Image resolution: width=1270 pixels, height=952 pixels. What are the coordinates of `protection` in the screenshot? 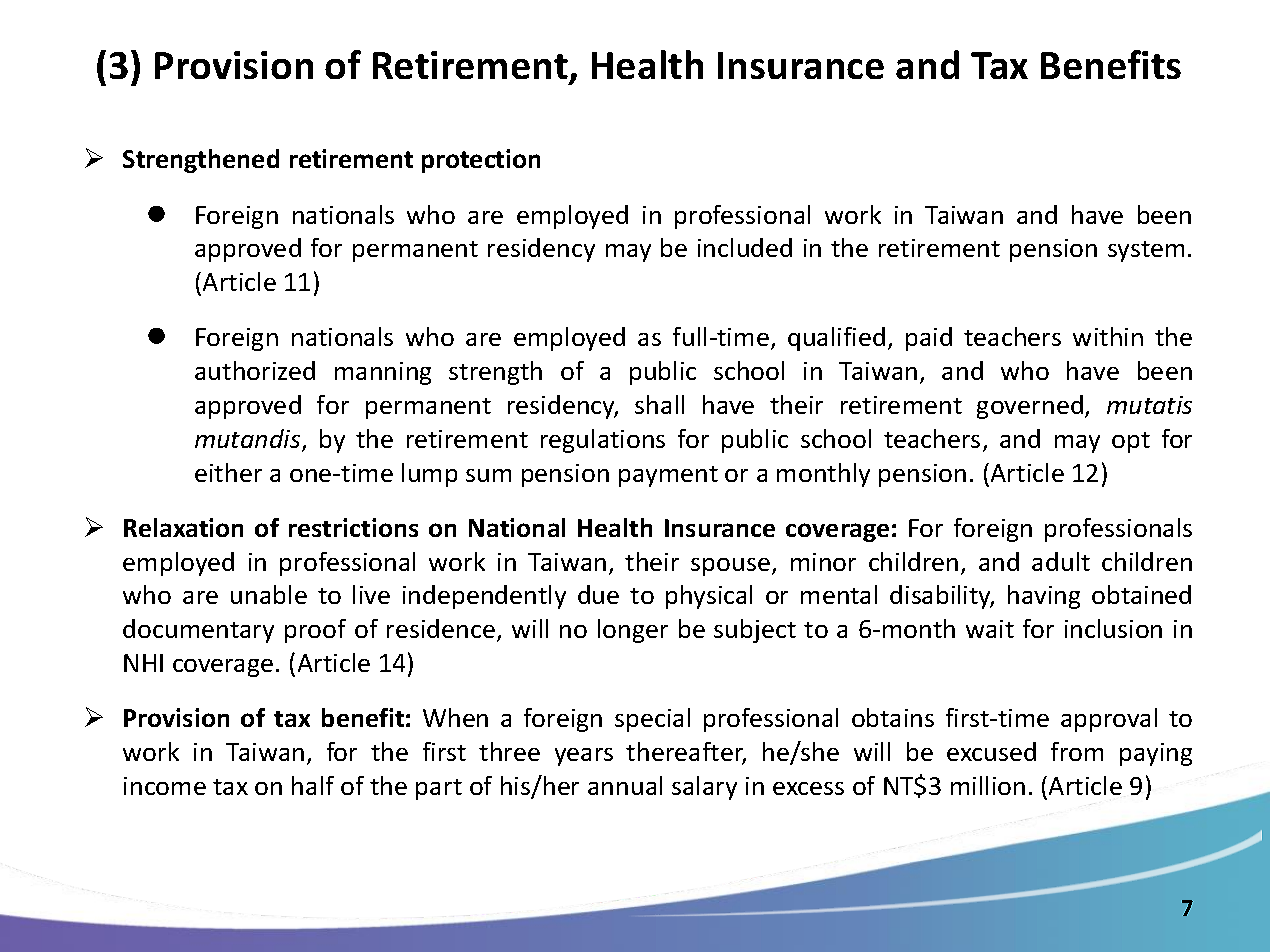 It's located at (481, 161).
